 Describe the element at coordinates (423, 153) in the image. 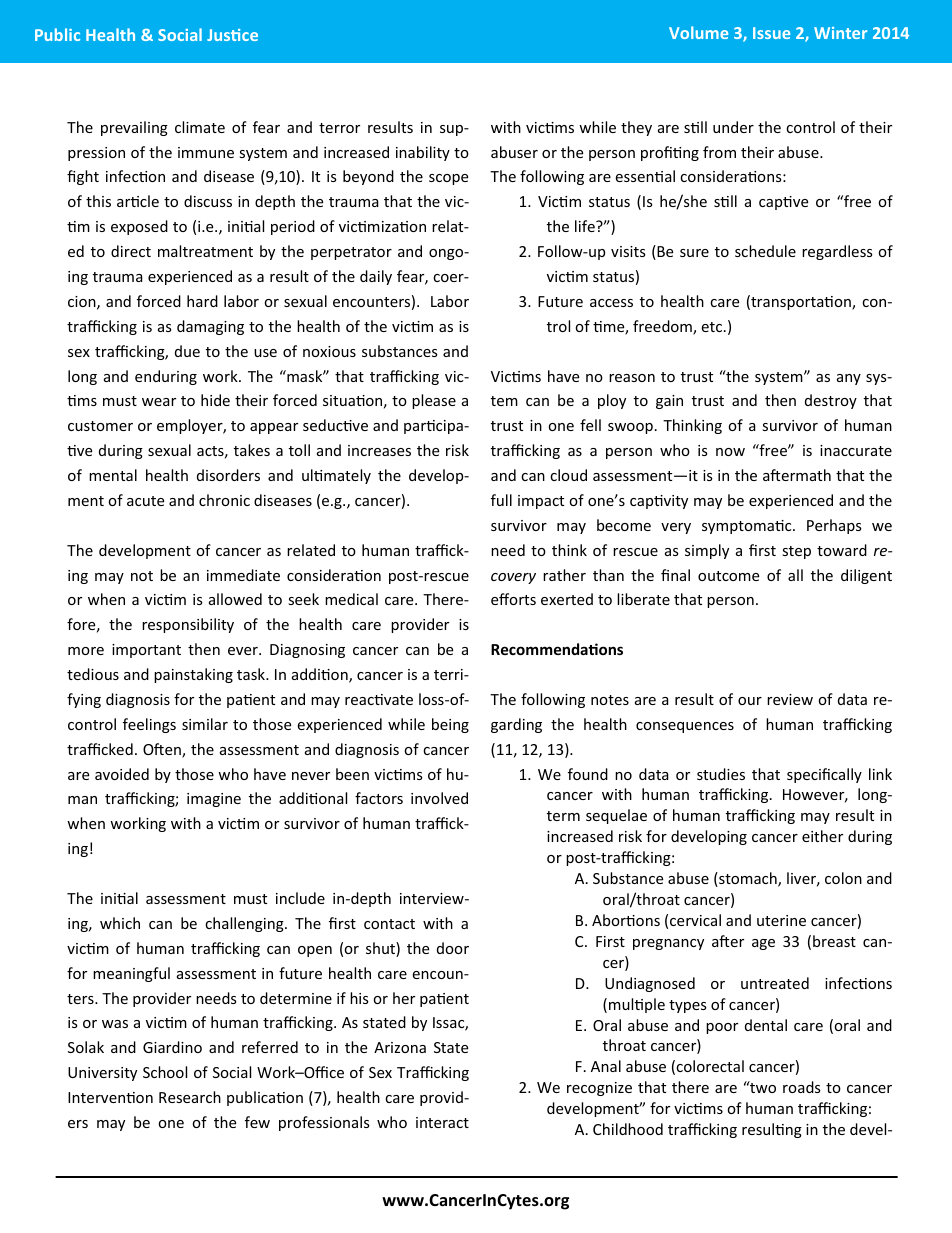

I see `inability` at that location.
